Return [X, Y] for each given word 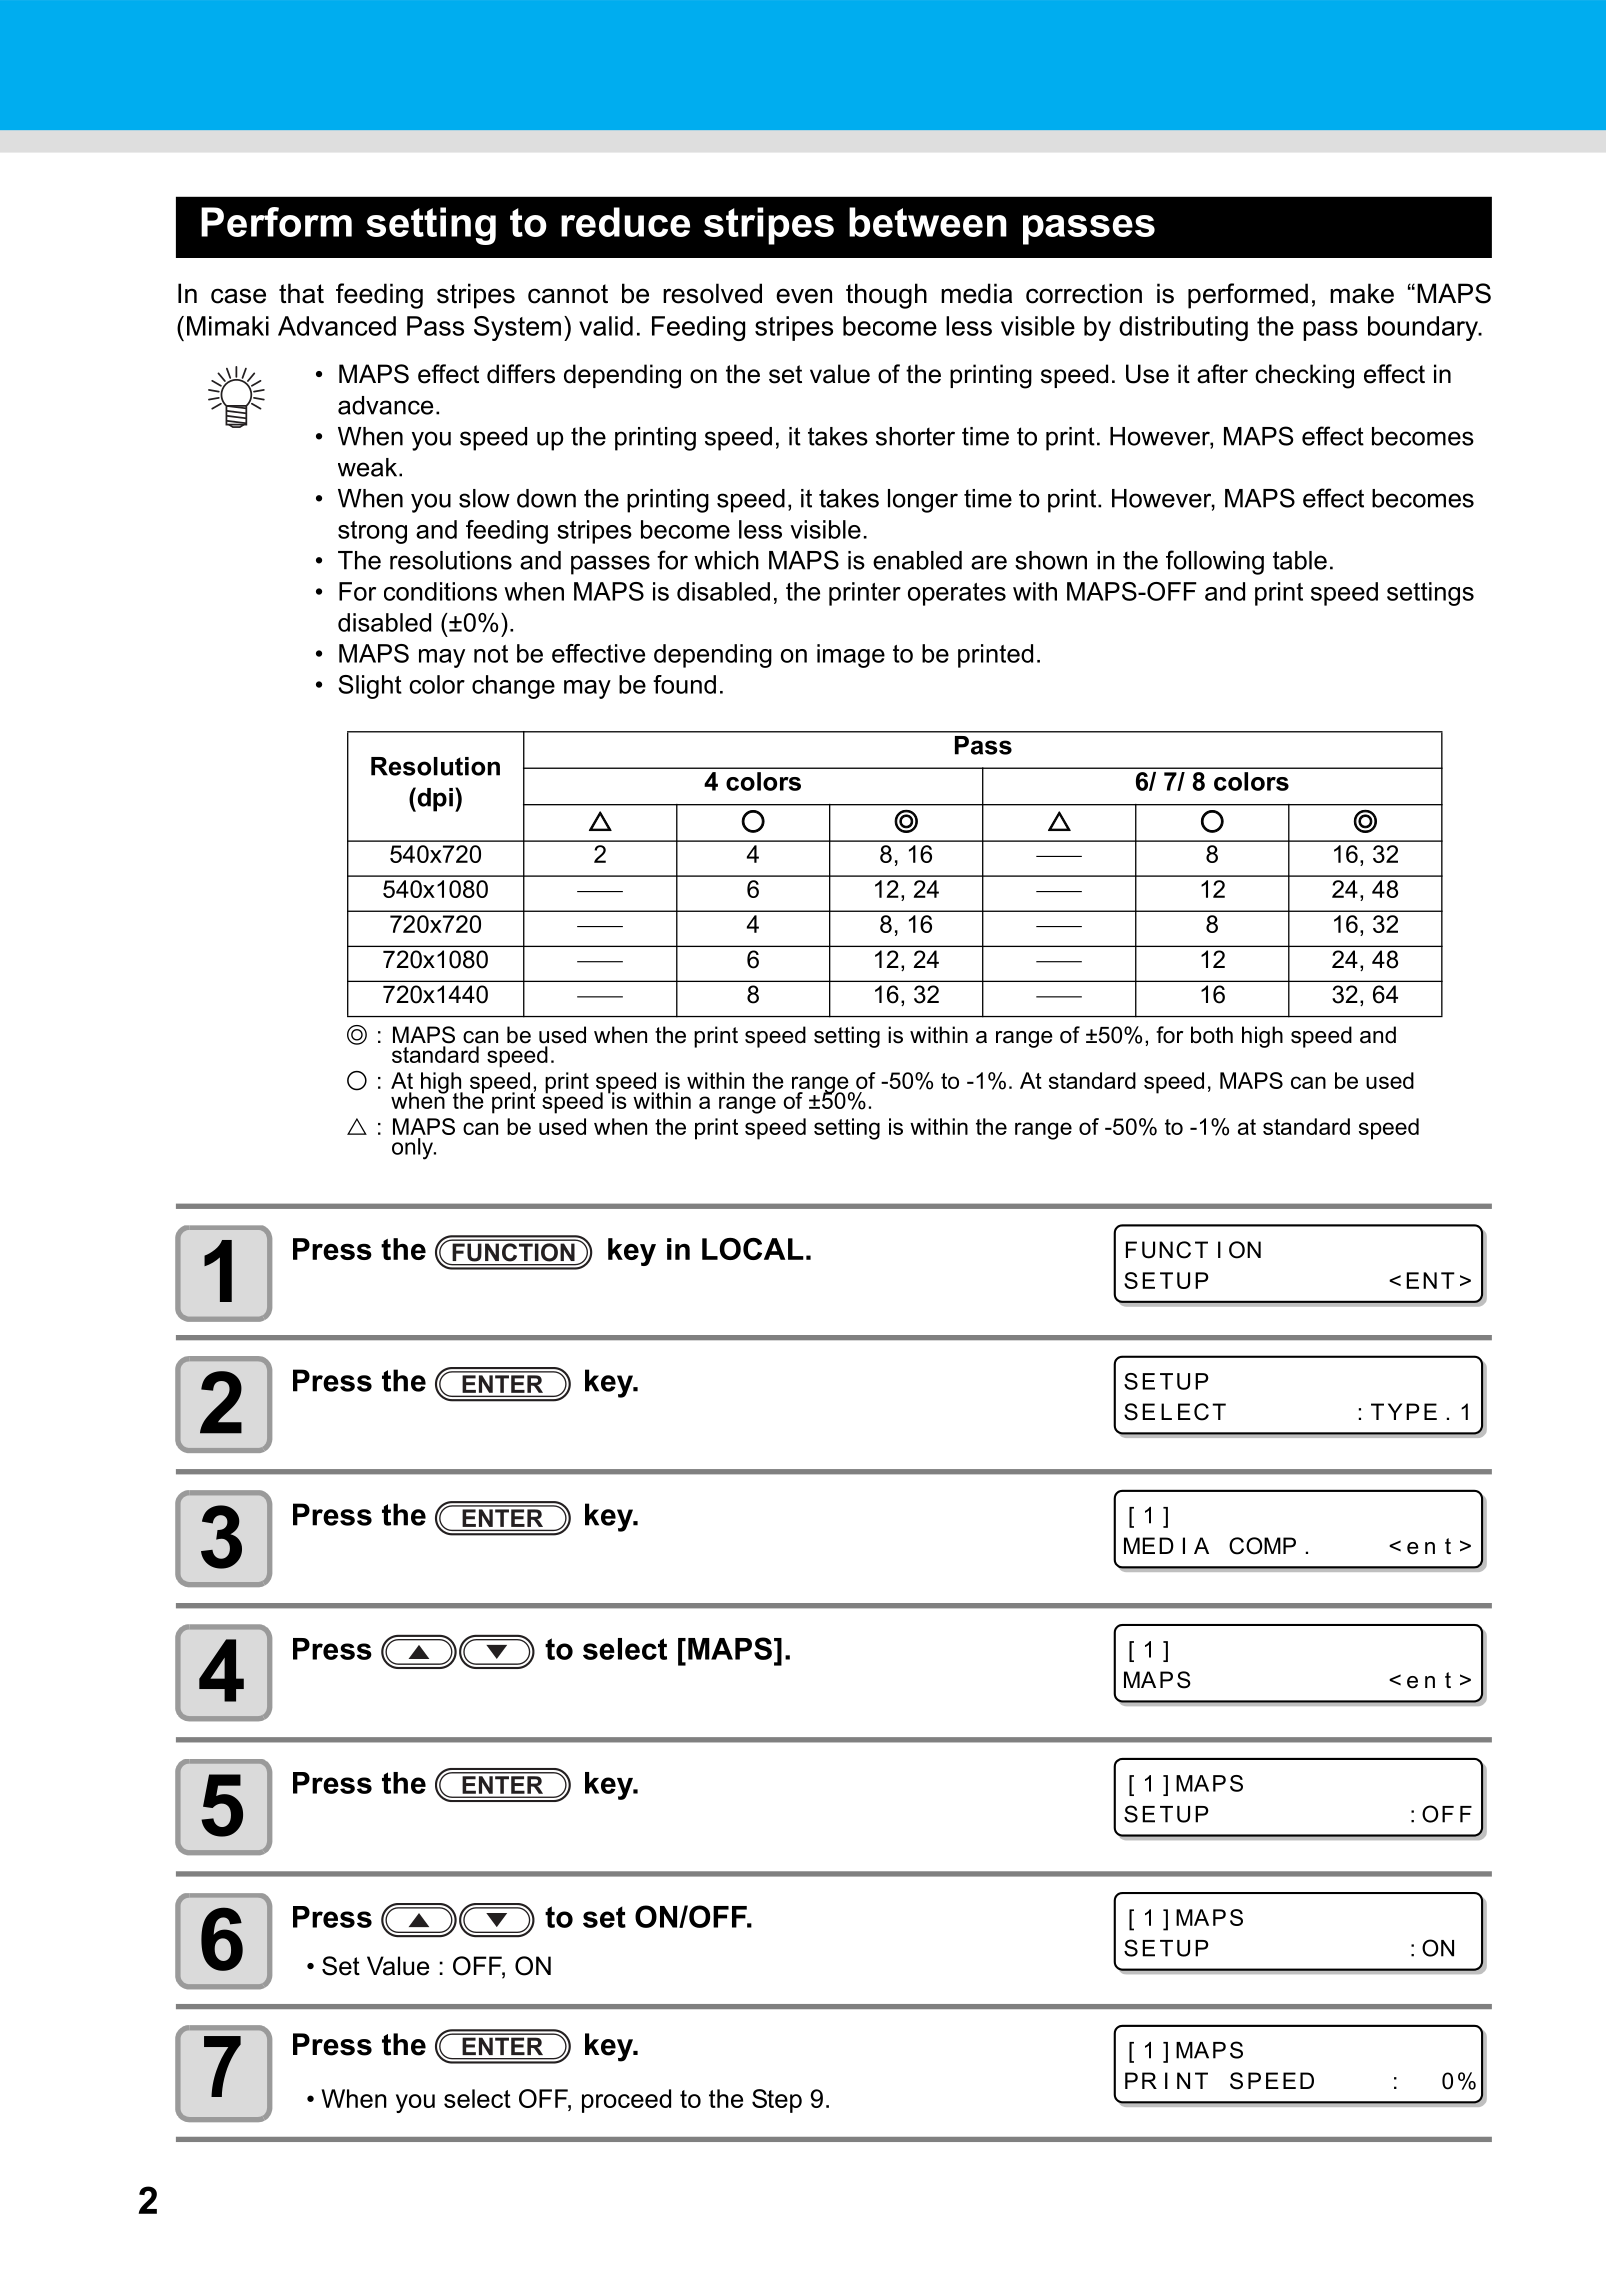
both [1212, 1035]
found [684, 684]
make [1362, 293]
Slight [370, 687]
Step [777, 2101]
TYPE [1404, 1411]
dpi [434, 799]
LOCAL [753, 1249]
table [1300, 560]
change [513, 687]
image [851, 656]
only [414, 1149]
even [804, 296]
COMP [1262, 1546]
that [301, 293]
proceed [626, 2101]
